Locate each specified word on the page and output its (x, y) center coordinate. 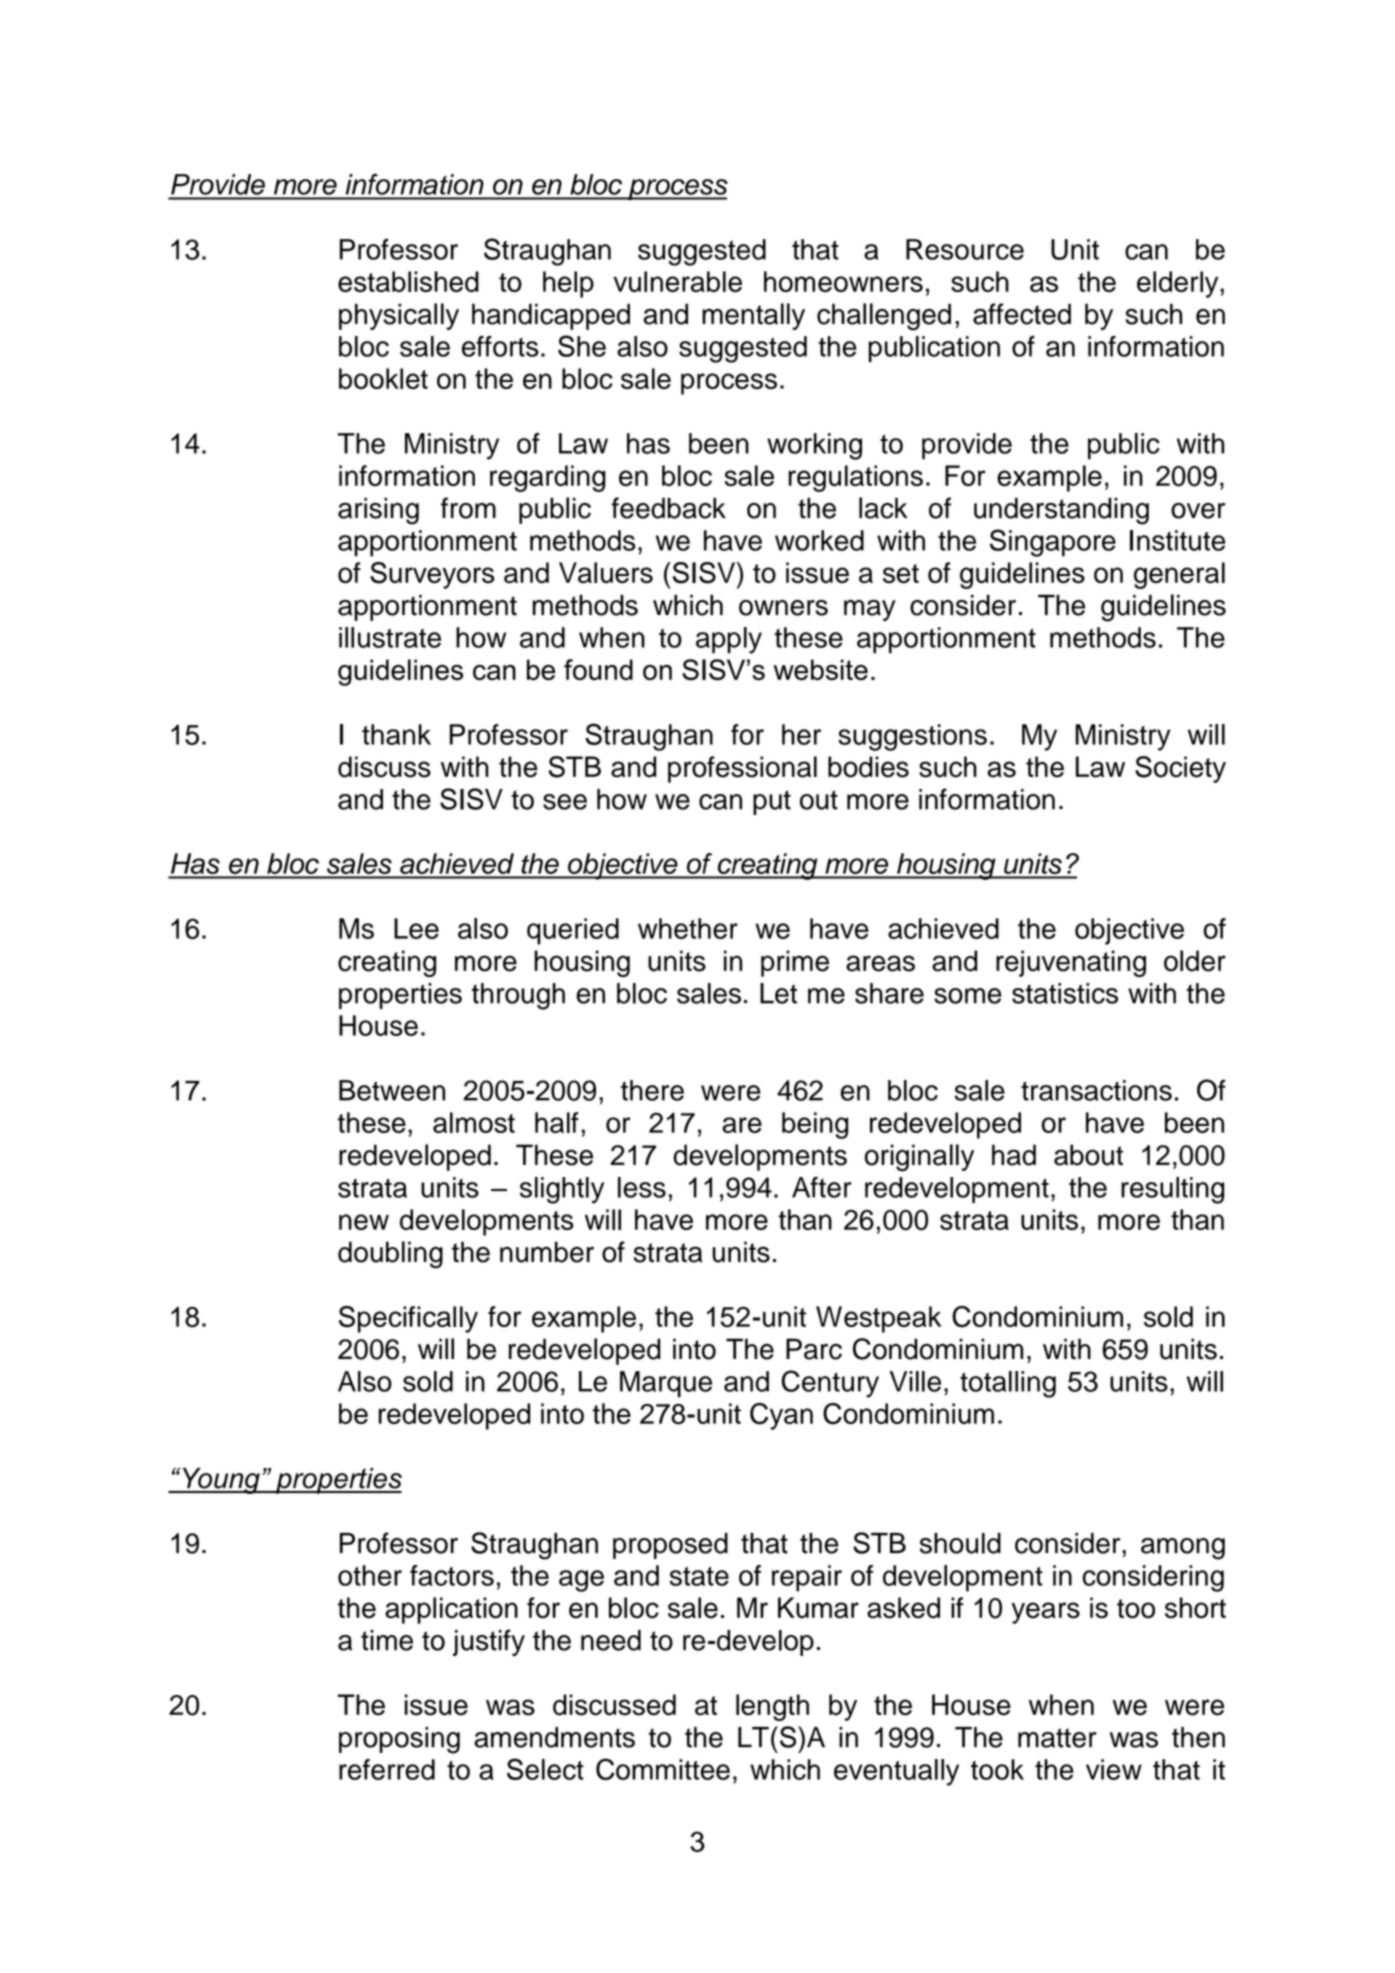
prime (795, 963)
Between (392, 1090)
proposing (399, 1740)
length (772, 1707)
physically (399, 316)
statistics (1065, 993)
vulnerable (677, 281)
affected (1022, 314)
